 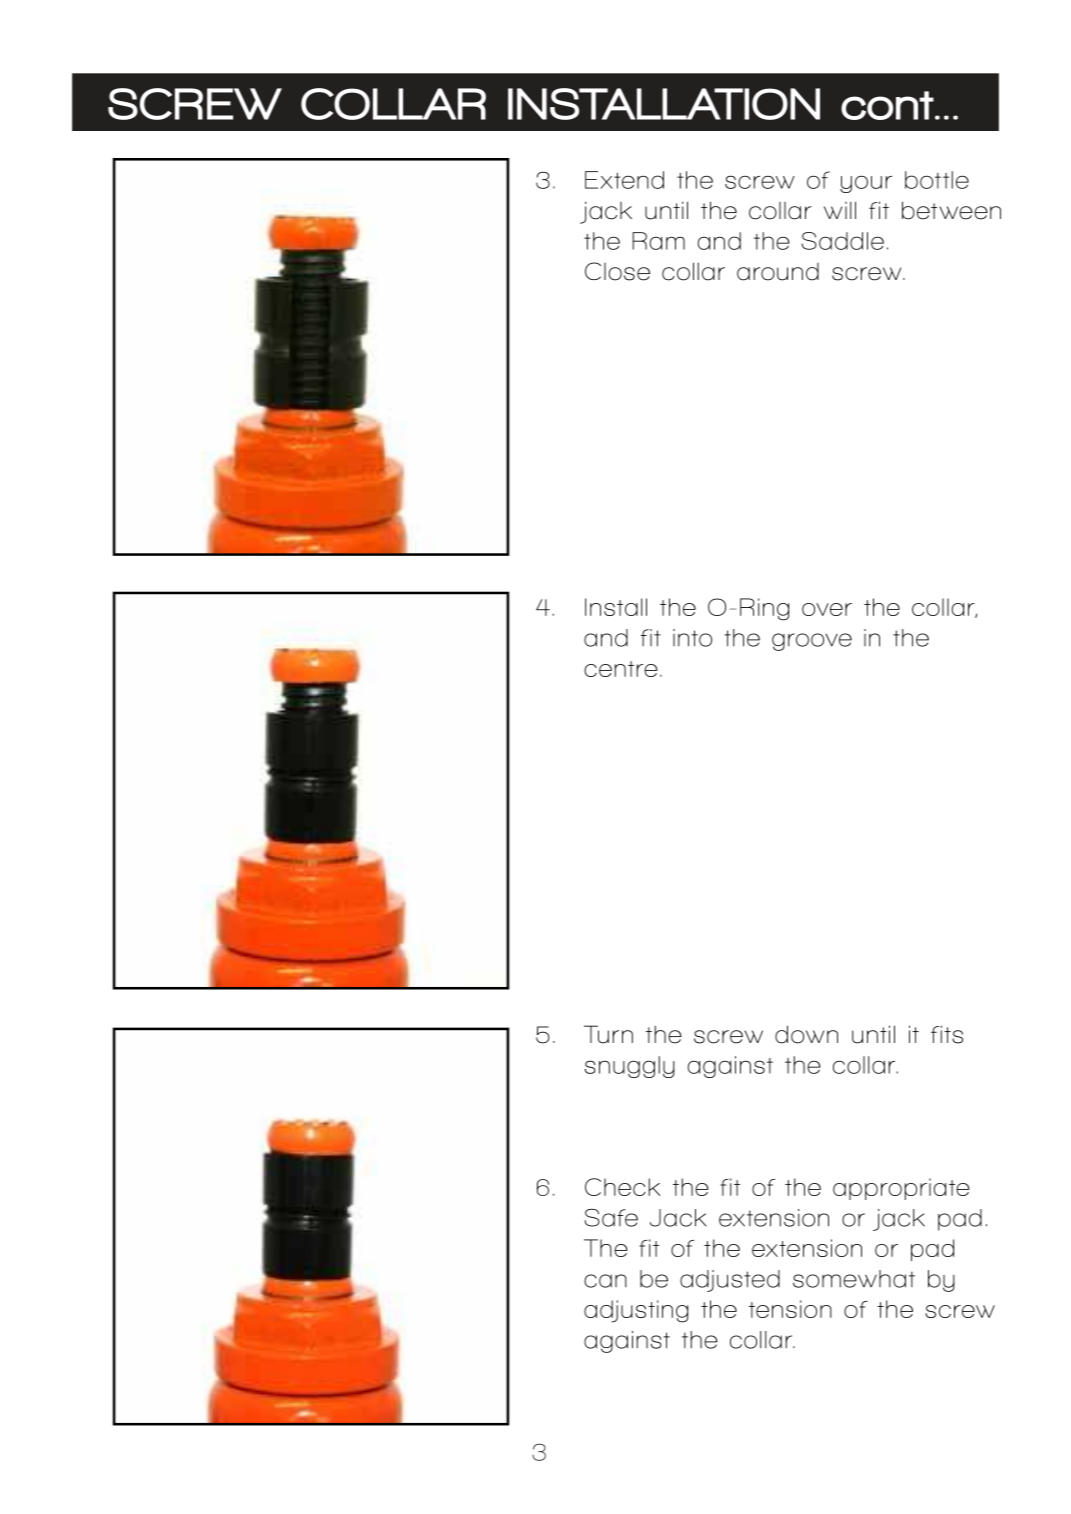 I want to click on centre, so click(x=621, y=669).
